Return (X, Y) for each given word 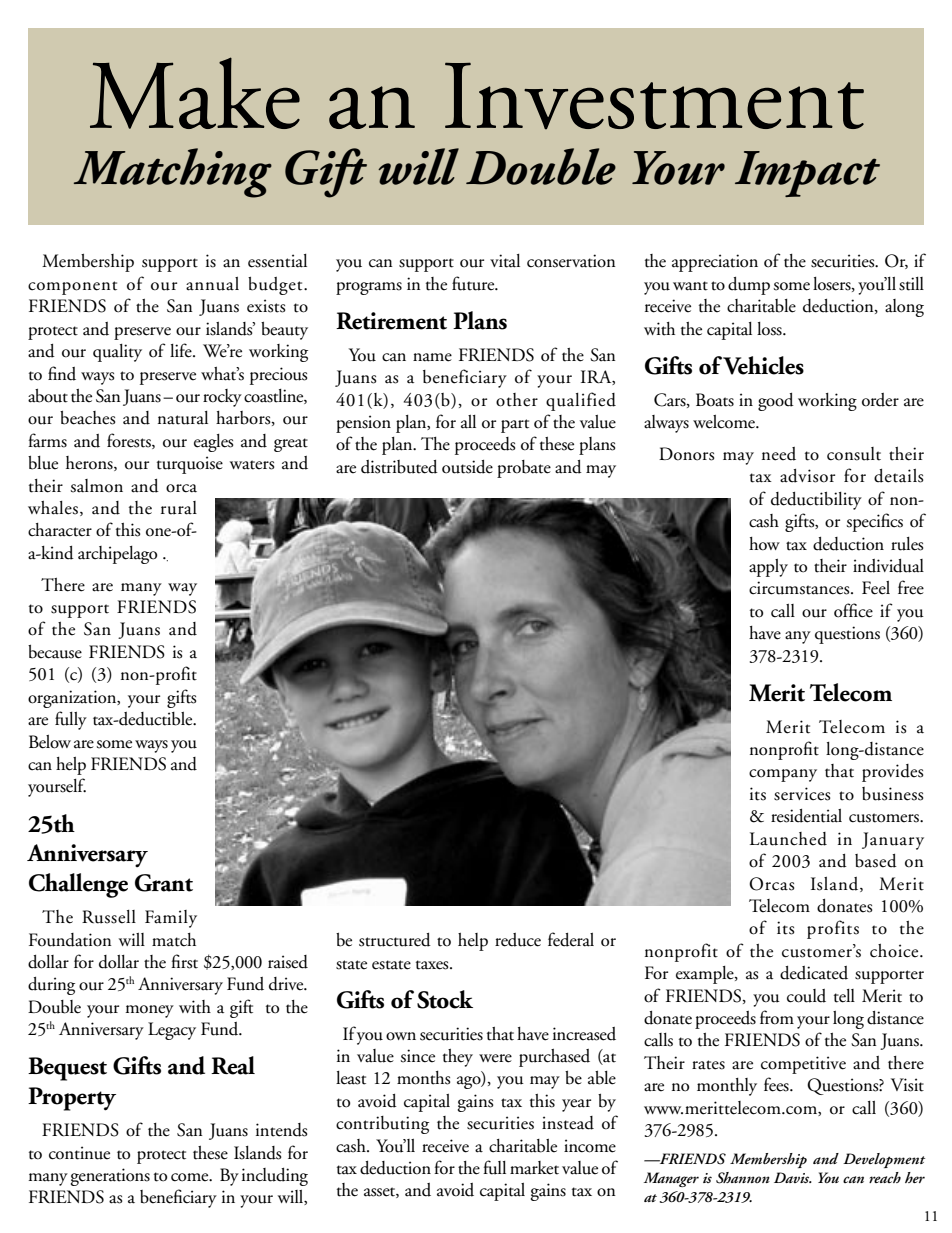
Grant (164, 883)
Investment (654, 96)
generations (110, 1177)
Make (195, 93)
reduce (518, 940)
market (534, 1168)
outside (467, 467)
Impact (807, 174)
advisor (807, 476)
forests (130, 441)
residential (806, 816)
